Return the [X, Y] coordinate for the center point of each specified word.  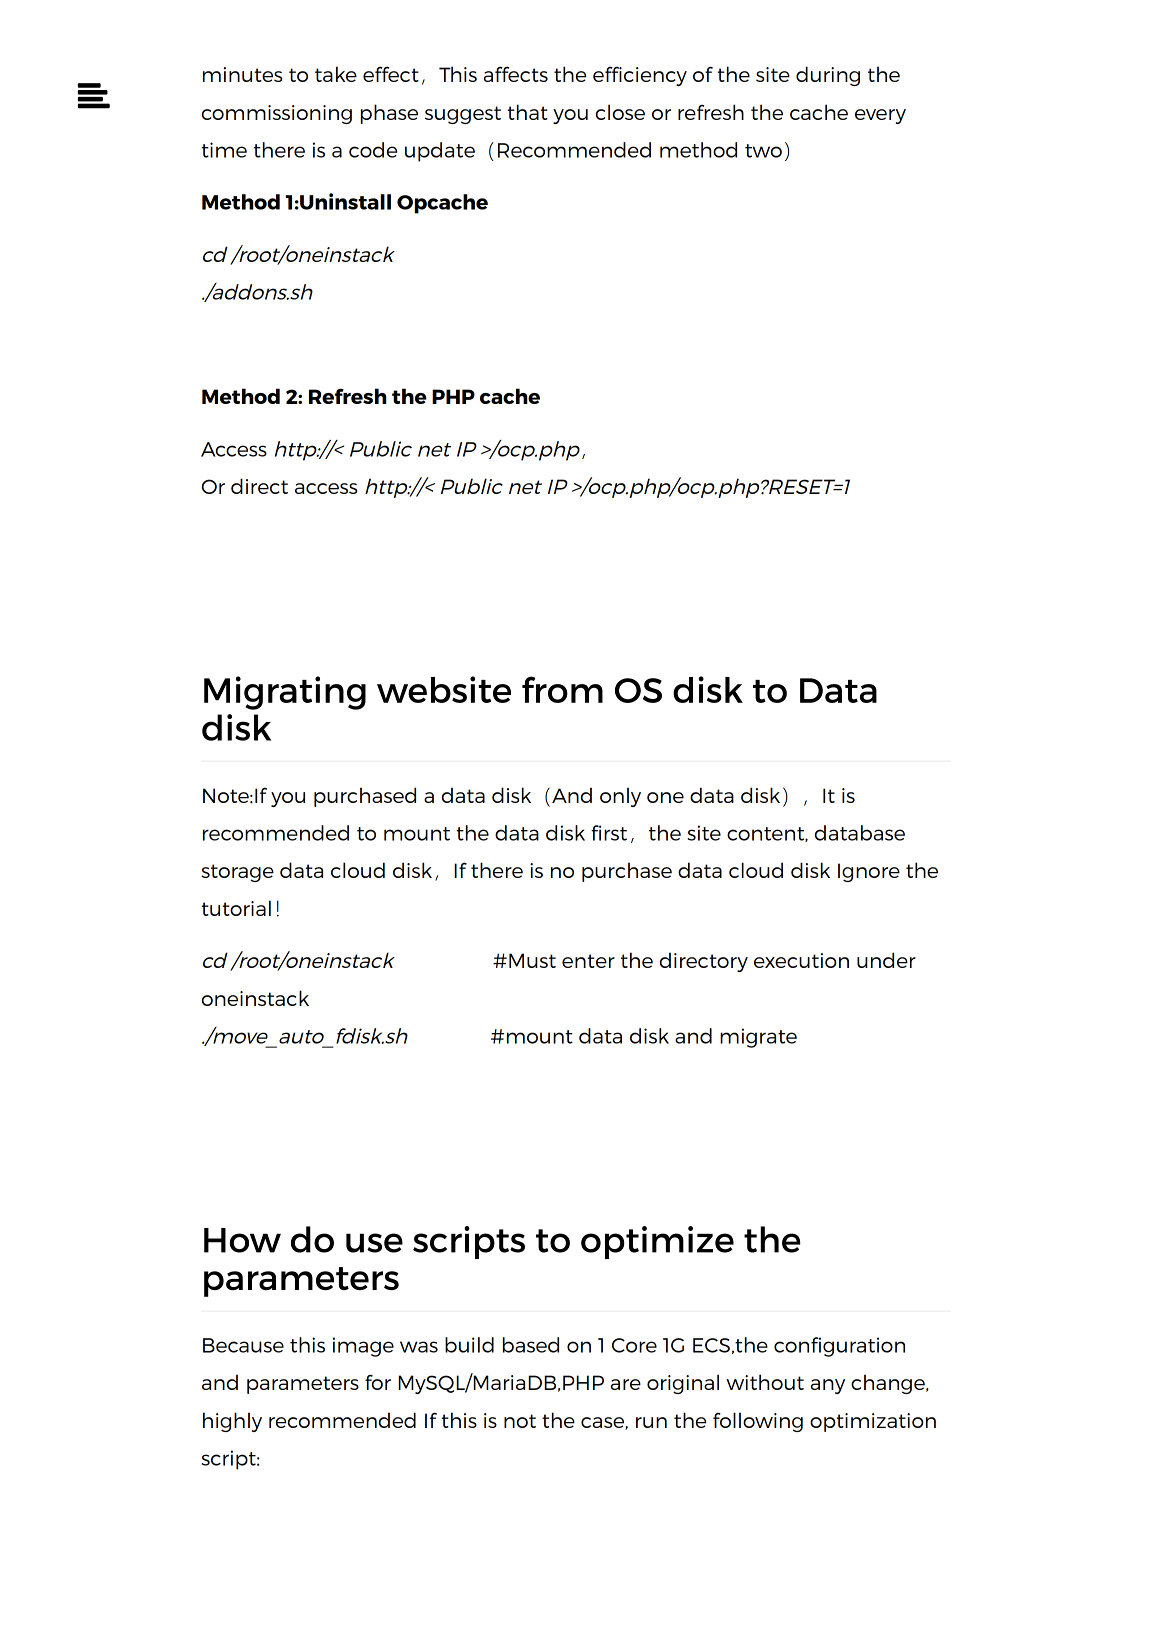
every [880, 116]
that [527, 112]
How [242, 1240]
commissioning [277, 114]
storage [237, 873]
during [828, 76]
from [562, 689]
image [363, 1347]
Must [532, 960]
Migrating [285, 693]
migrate [758, 1038]
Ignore [869, 872]
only [620, 797]
